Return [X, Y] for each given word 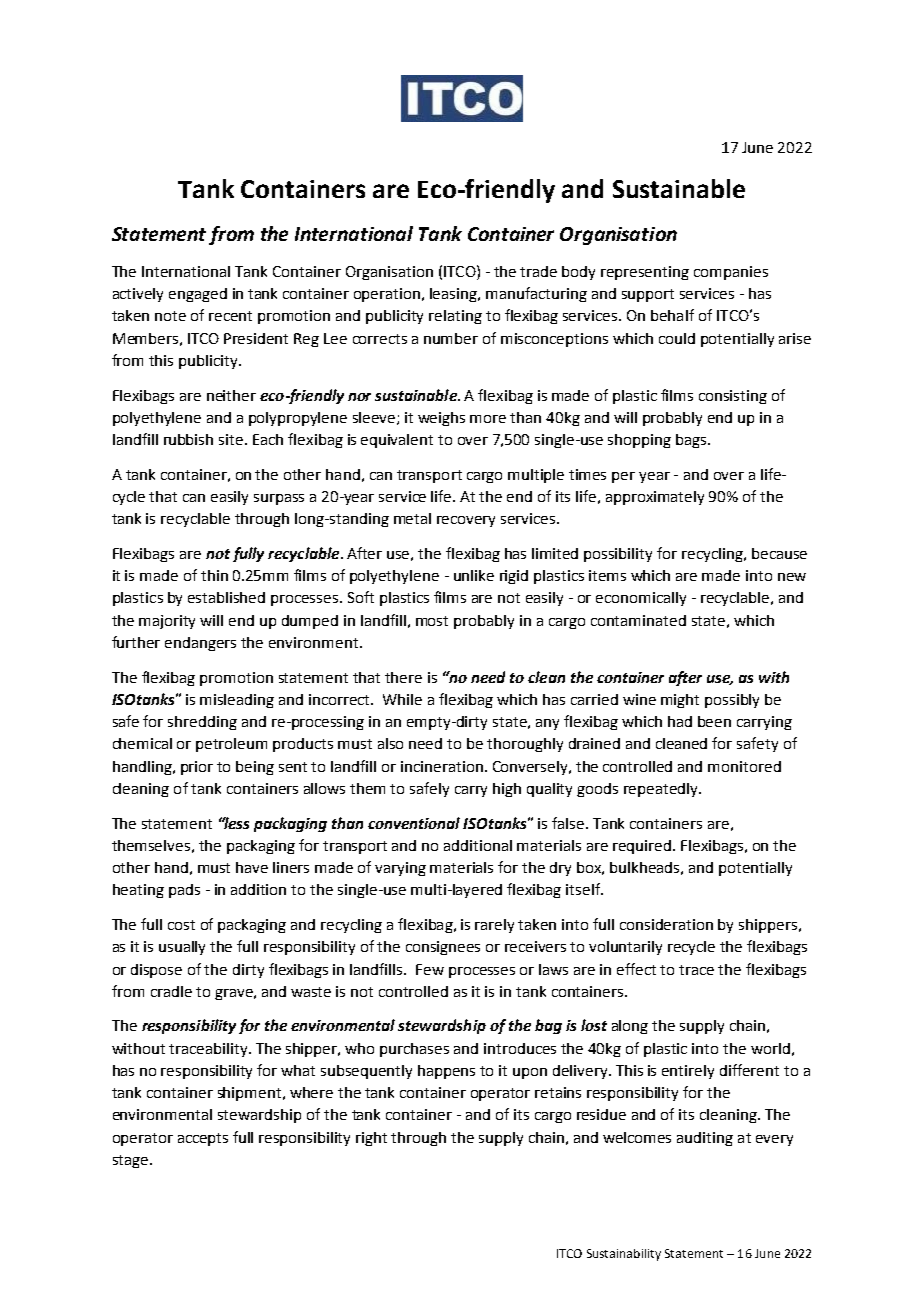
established [226, 597]
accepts [203, 1139]
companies [731, 273]
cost [181, 925]
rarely [494, 926]
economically [641, 599]
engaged [198, 295]
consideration [666, 924]
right [371, 1139]
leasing [455, 295]
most [432, 621]
